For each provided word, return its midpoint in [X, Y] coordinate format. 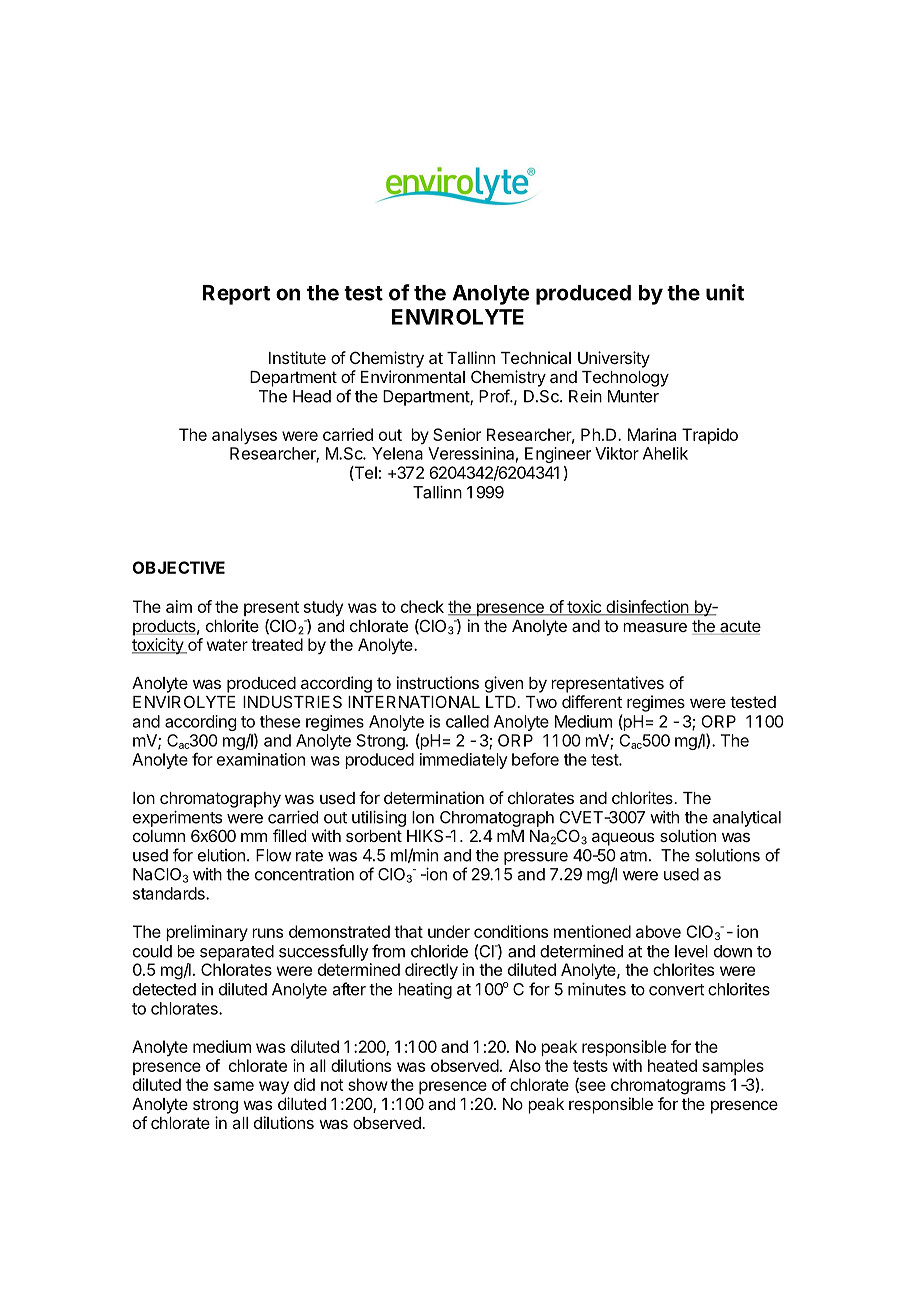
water [227, 645]
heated [672, 1065]
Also [525, 1065]
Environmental [413, 376]
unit [725, 292]
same [234, 1086]
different [592, 701]
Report [236, 295]
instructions [438, 682]
